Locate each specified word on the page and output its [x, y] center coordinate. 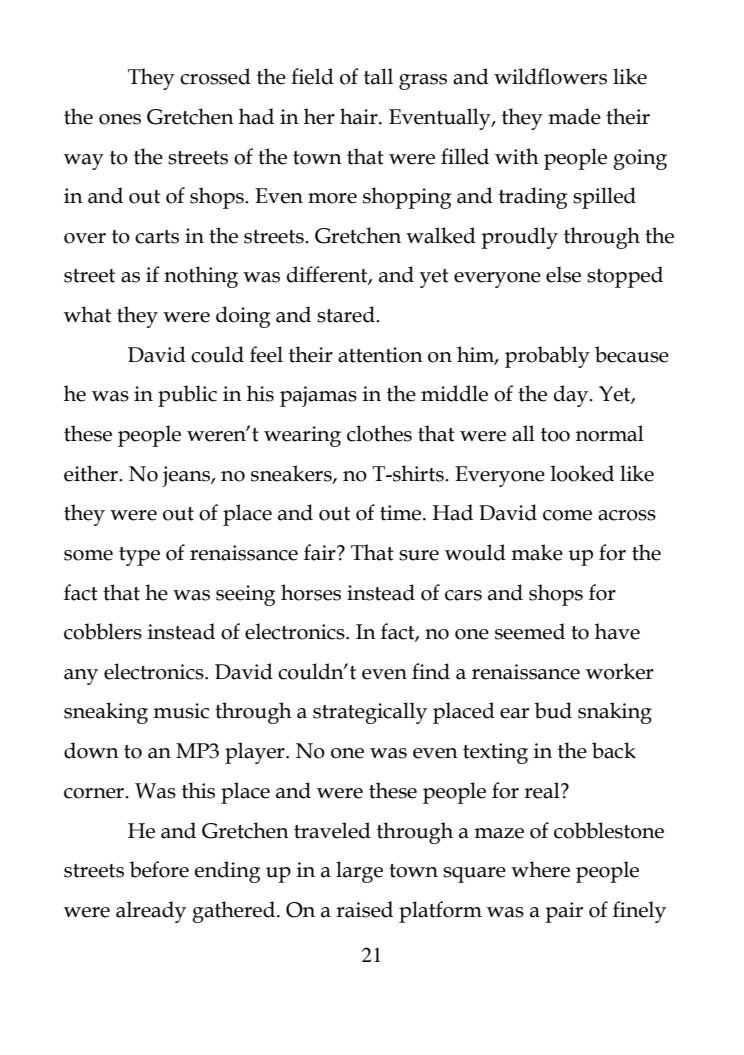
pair [564, 912]
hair [360, 116]
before [159, 869]
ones [120, 119]
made [574, 116]
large [359, 872]
